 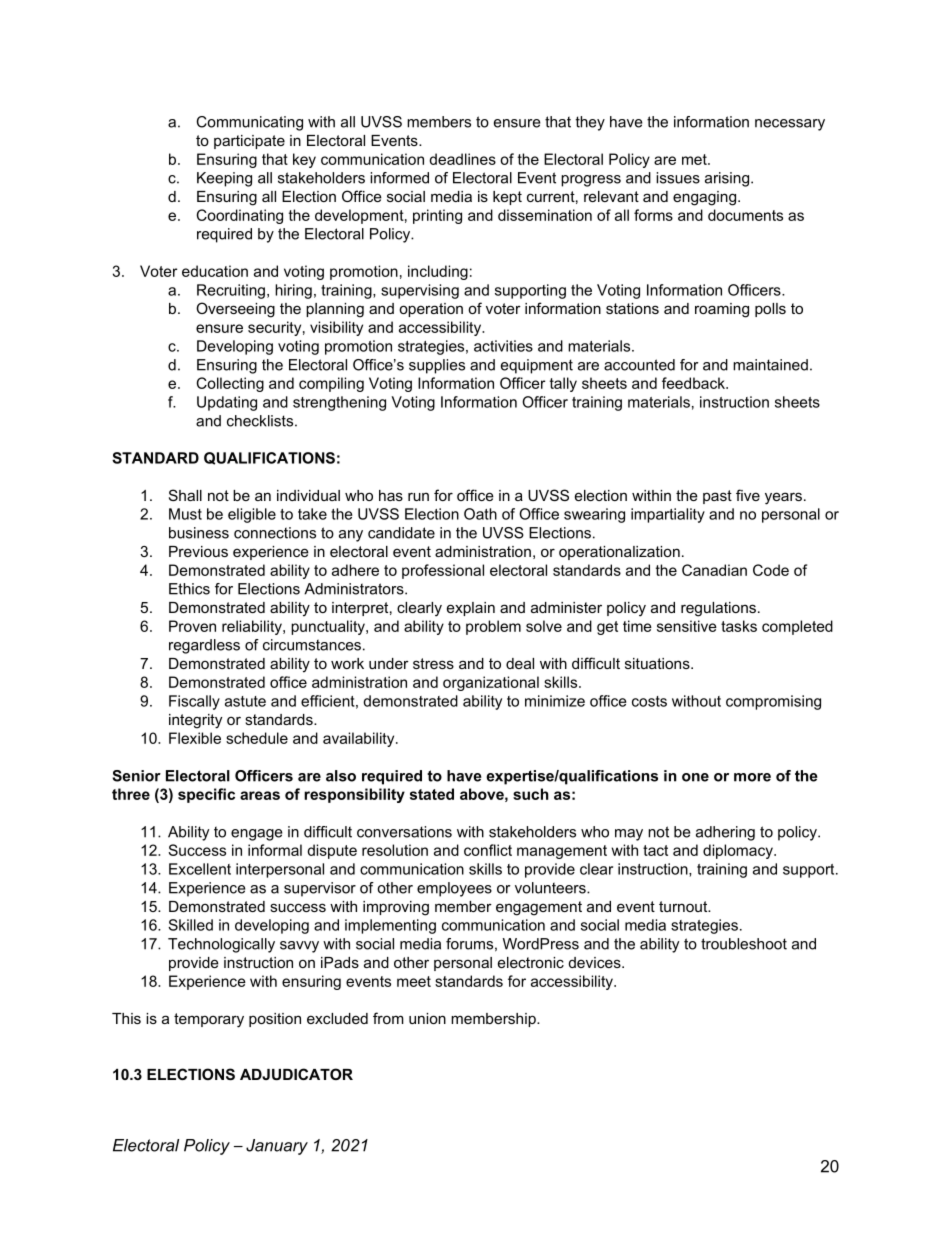 What do you see at coordinates (277, 1147) in the screenshot?
I see `January` at bounding box center [277, 1147].
